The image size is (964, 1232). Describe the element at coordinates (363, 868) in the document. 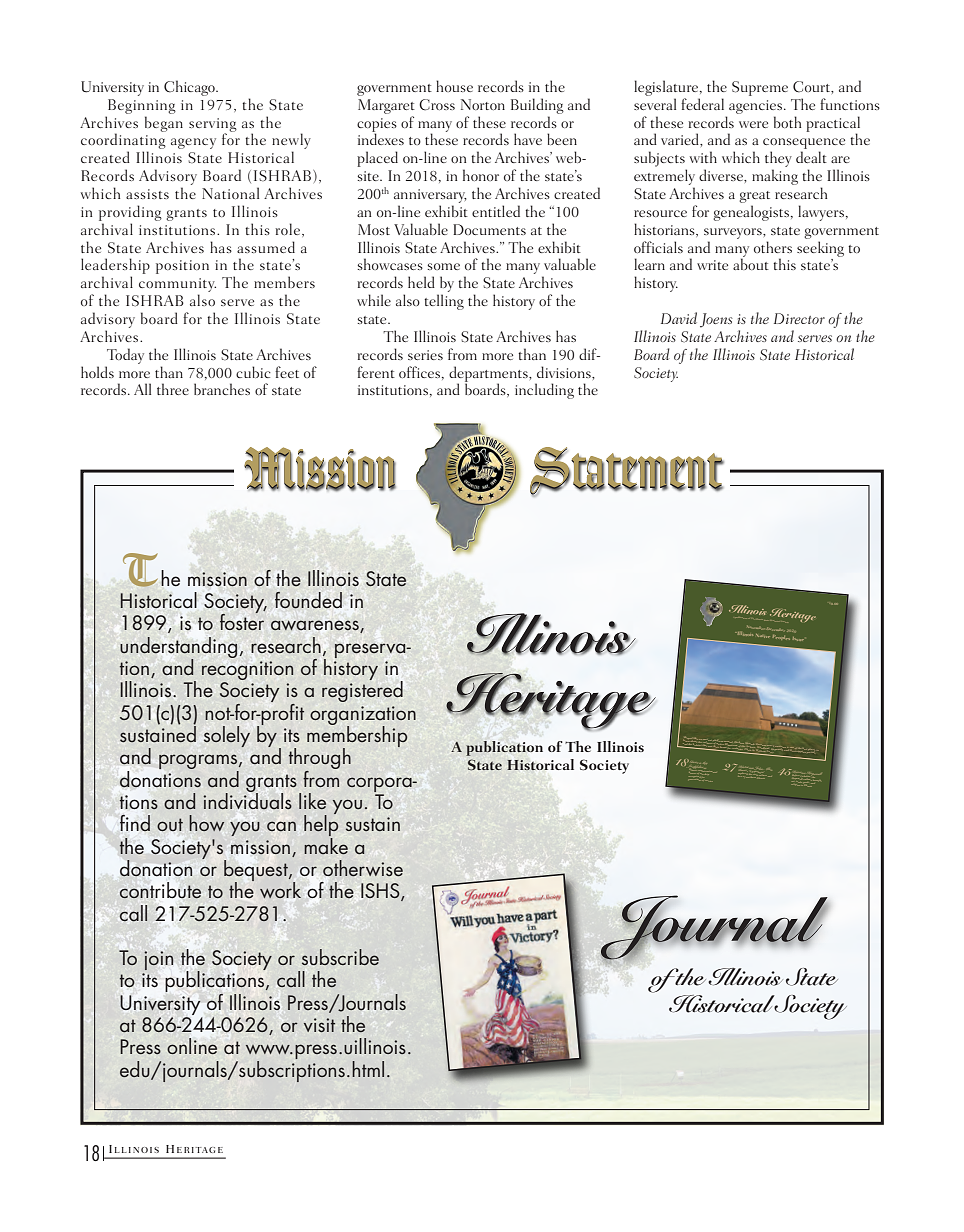

I see `otherwise` at that location.
